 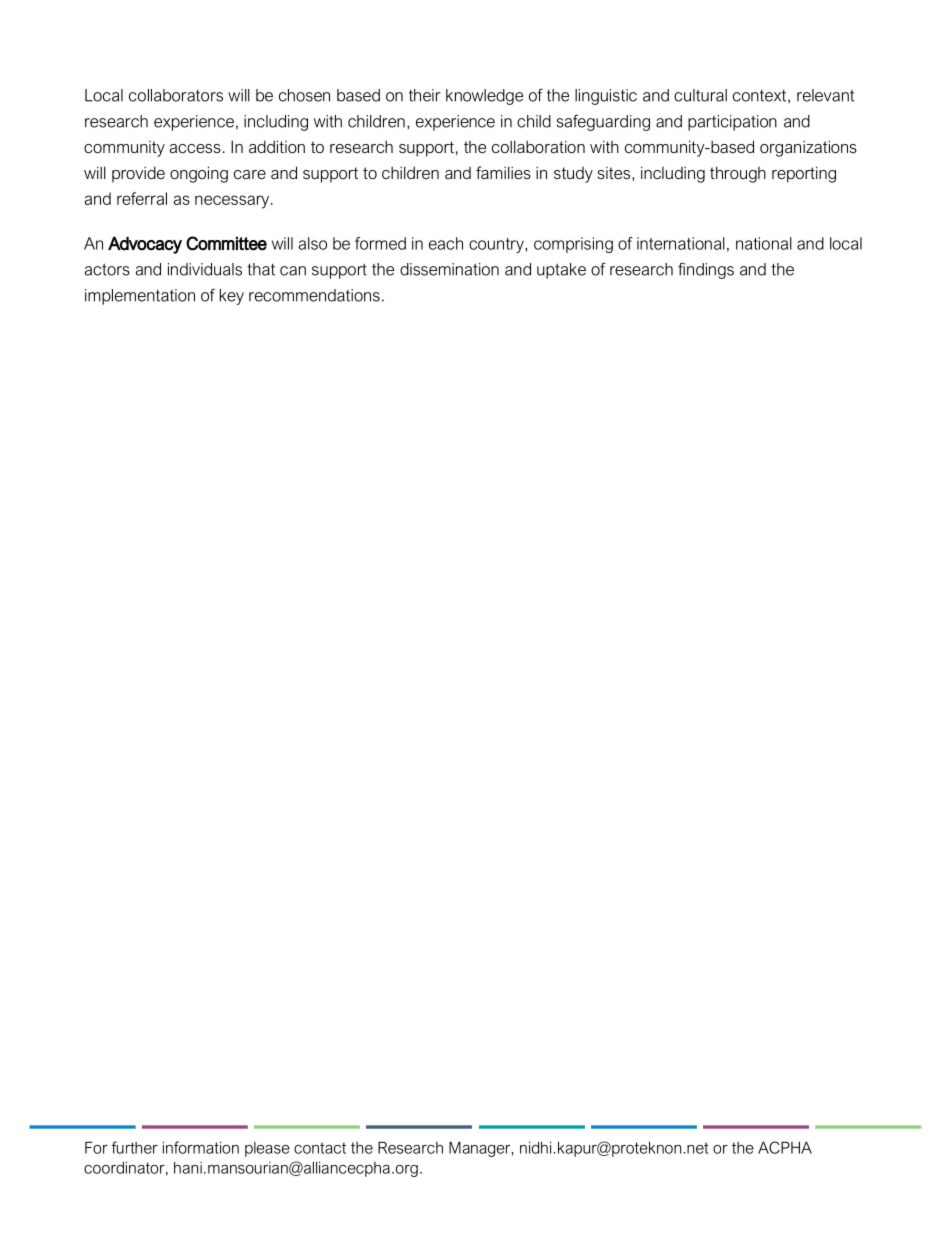 What do you see at coordinates (232, 297) in the screenshot?
I see `key` at bounding box center [232, 297].
